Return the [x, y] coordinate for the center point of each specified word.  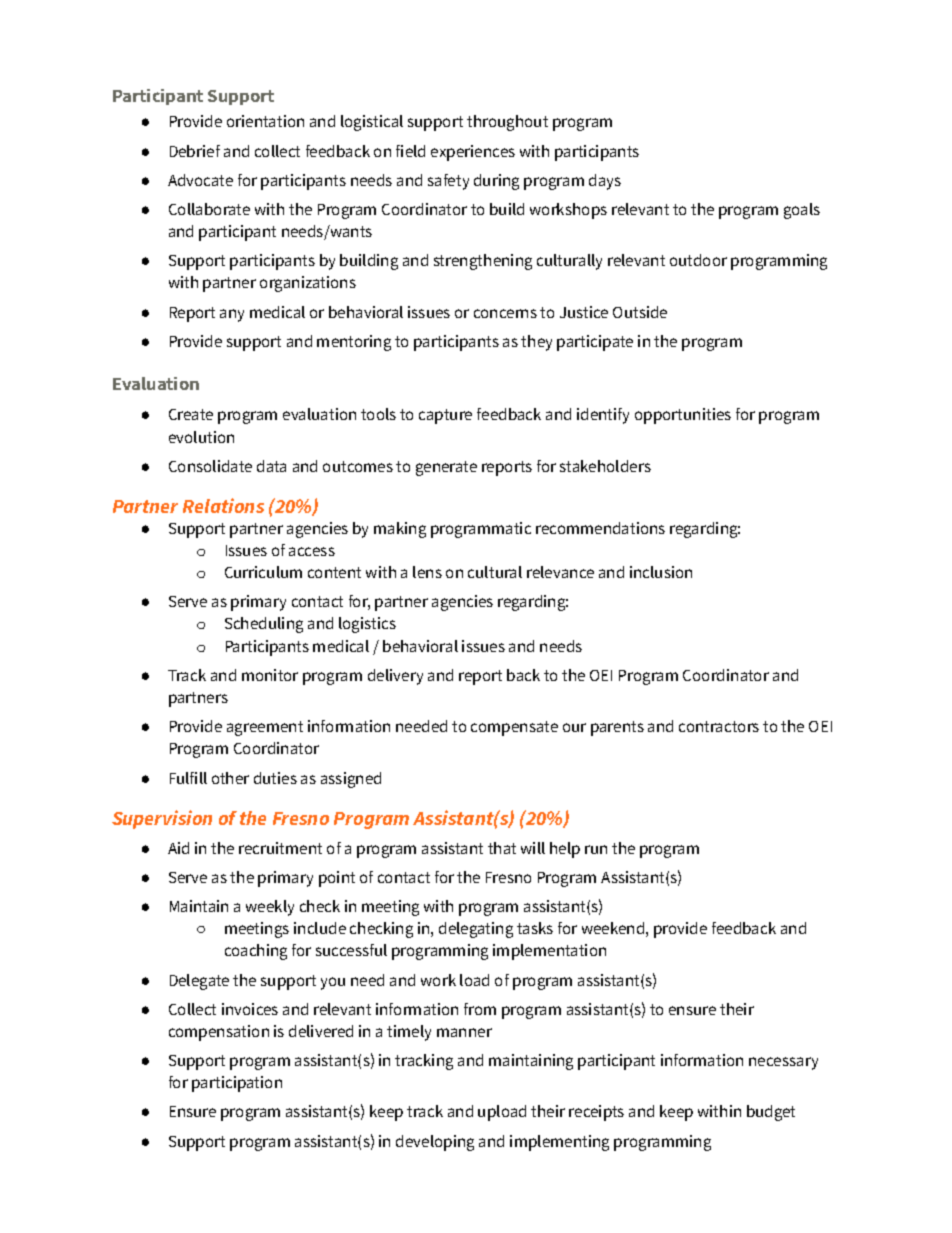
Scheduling [264, 625]
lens [427, 572]
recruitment [280, 848]
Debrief [195, 151]
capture [445, 416]
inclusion [661, 572]
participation [237, 1084]
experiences [473, 153]
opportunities [683, 416]
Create [191, 414]
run [596, 849]
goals [802, 211]
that [502, 848]
